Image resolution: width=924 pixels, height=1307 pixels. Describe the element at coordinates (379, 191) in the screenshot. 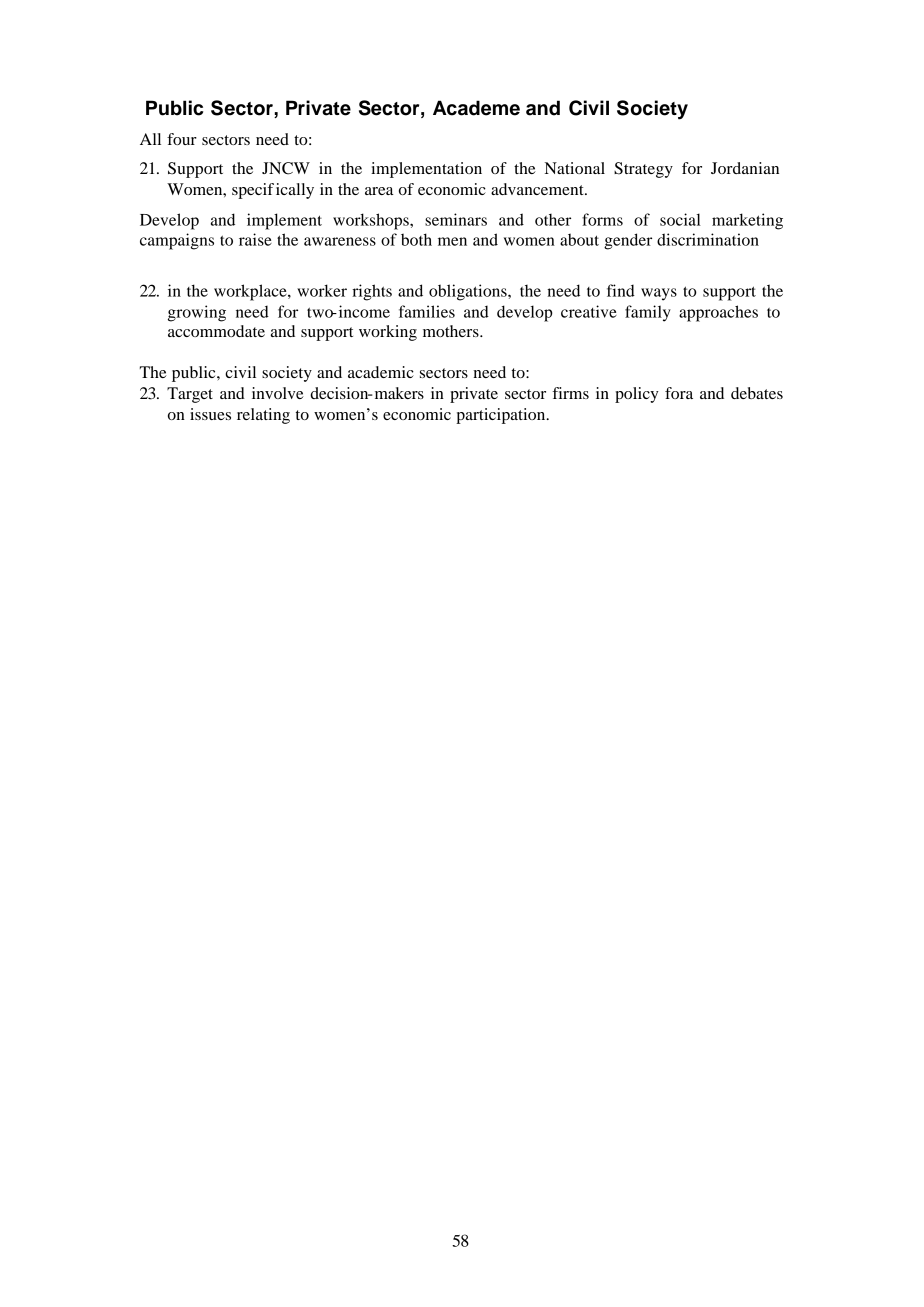

I see `area` at that location.
